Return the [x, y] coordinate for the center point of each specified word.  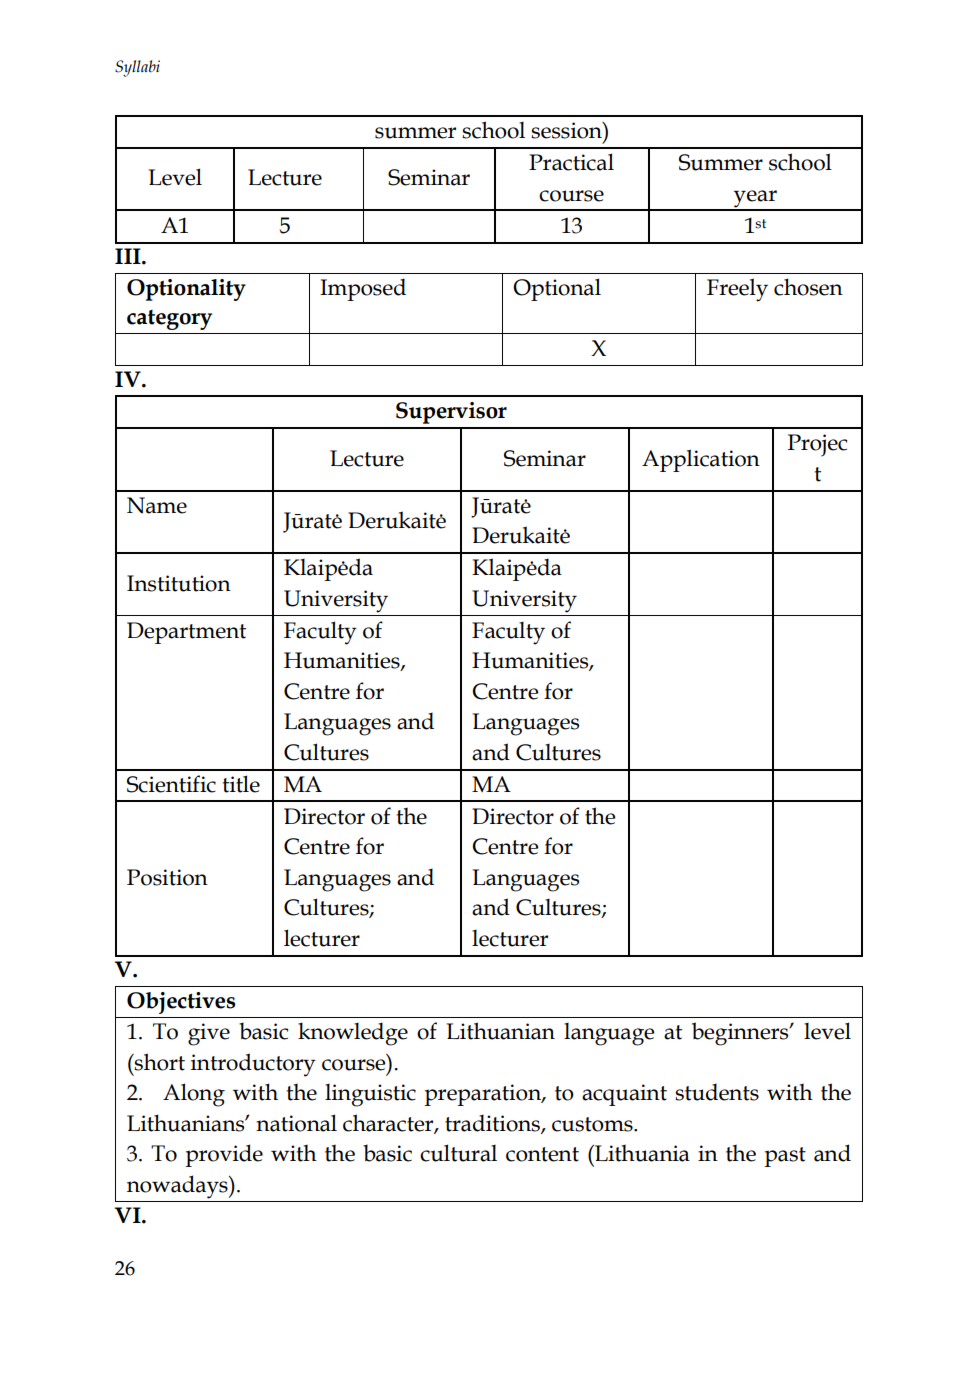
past [785, 1157]
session [567, 130]
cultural [458, 1153]
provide [224, 1155]
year [755, 200]
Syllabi [137, 68]
